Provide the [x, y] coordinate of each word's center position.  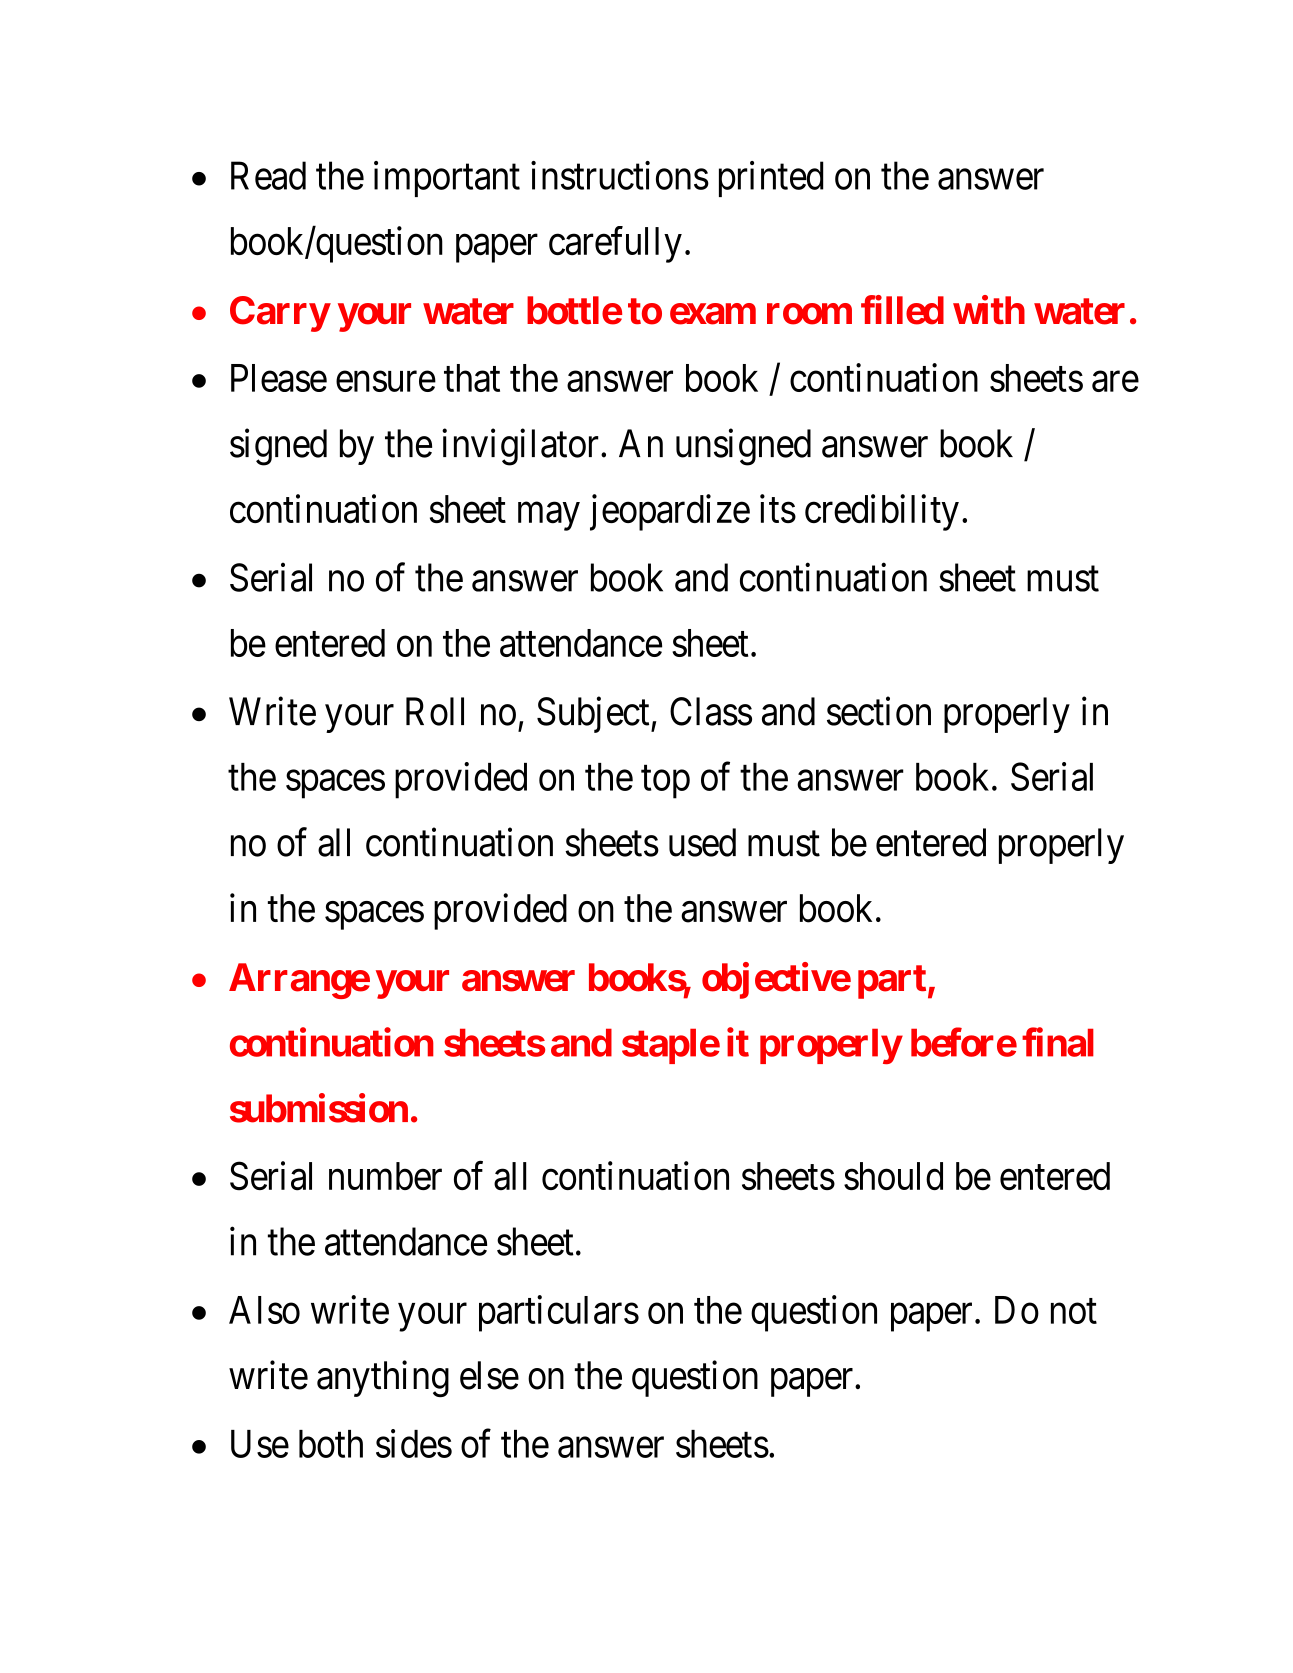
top [665, 782]
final [1058, 1042]
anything [383, 1379]
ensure [386, 382]
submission [319, 1108]
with [989, 309]
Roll [435, 711]
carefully [615, 244]
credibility [882, 512]
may [549, 517]
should [893, 1176]
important [447, 179]
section [879, 711]
